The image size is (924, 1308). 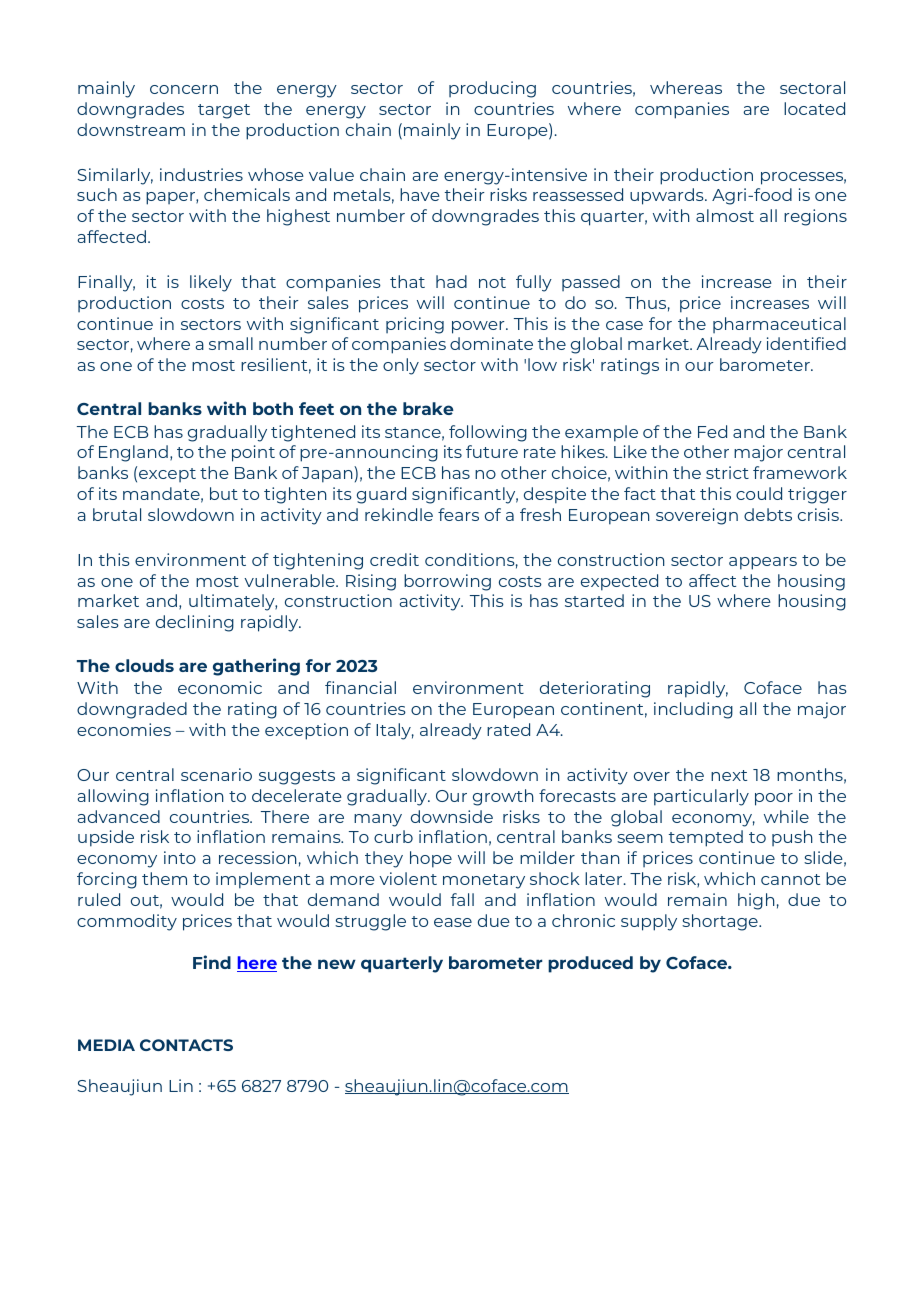 What do you see at coordinates (814, 108) in the image?
I see `located` at bounding box center [814, 108].
